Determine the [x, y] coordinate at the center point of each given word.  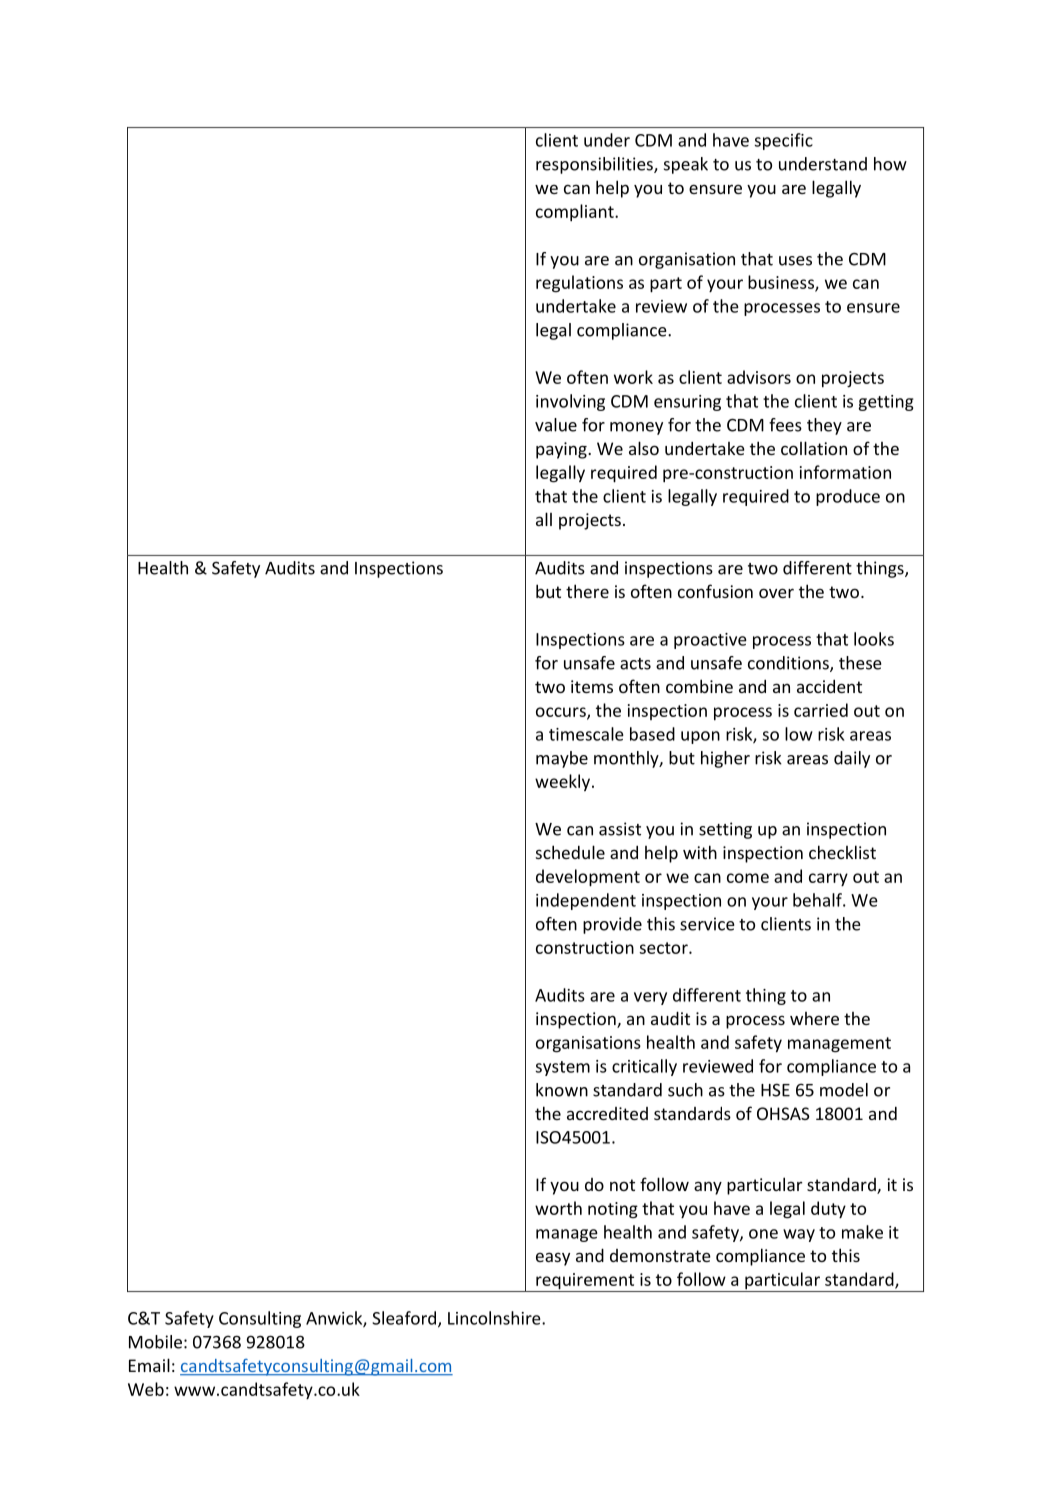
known [562, 1090]
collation [814, 448]
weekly [564, 782]
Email [149, 1365]
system [563, 1068]
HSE [775, 1090]
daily [852, 759]
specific [784, 141]
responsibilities [595, 165]
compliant [576, 212]
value [556, 425]
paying [562, 450]
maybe [562, 759]
